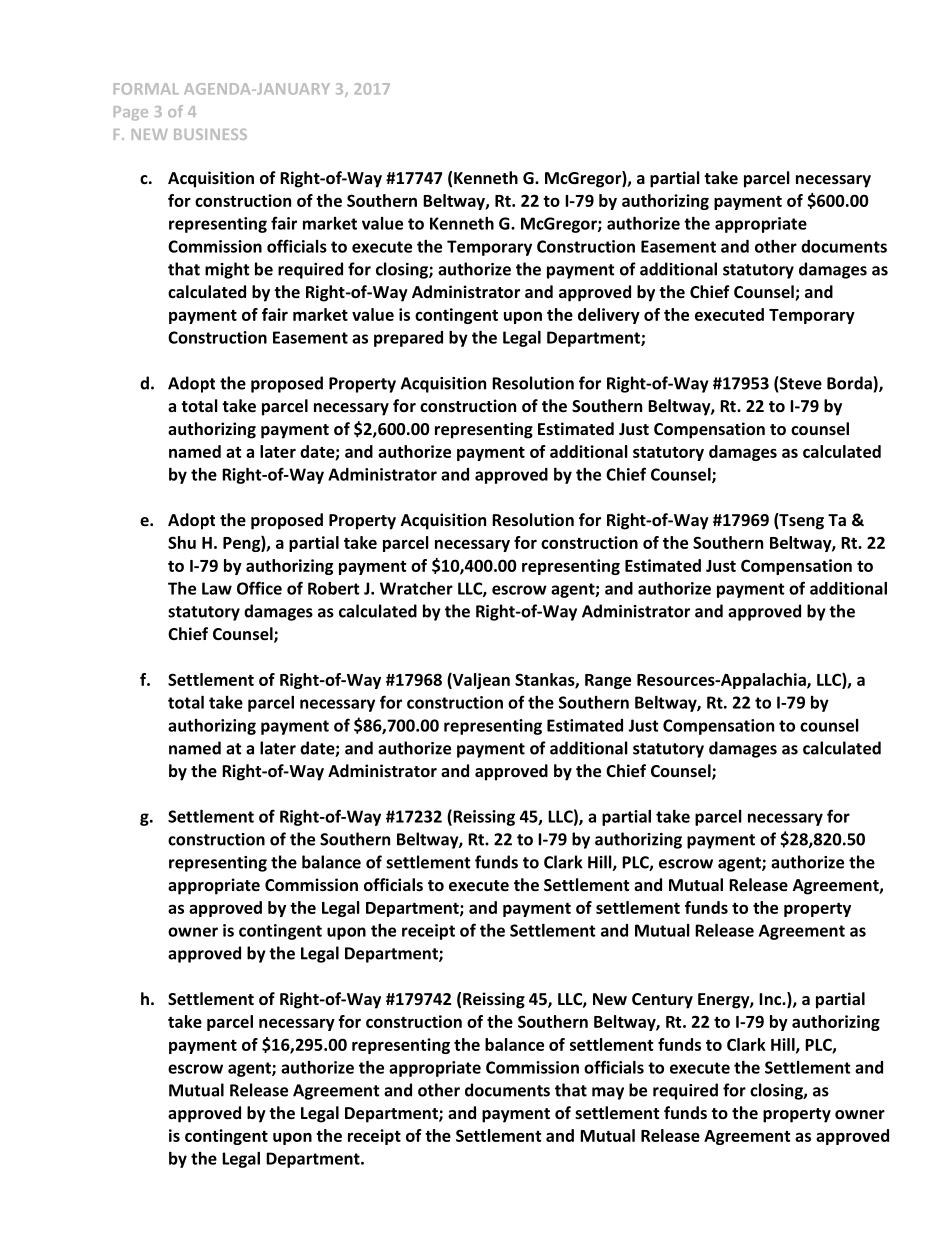 This screenshot has width=952, height=1233. What do you see at coordinates (210, 134) in the screenshot?
I see `BUSINESS` at bounding box center [210, 134].
